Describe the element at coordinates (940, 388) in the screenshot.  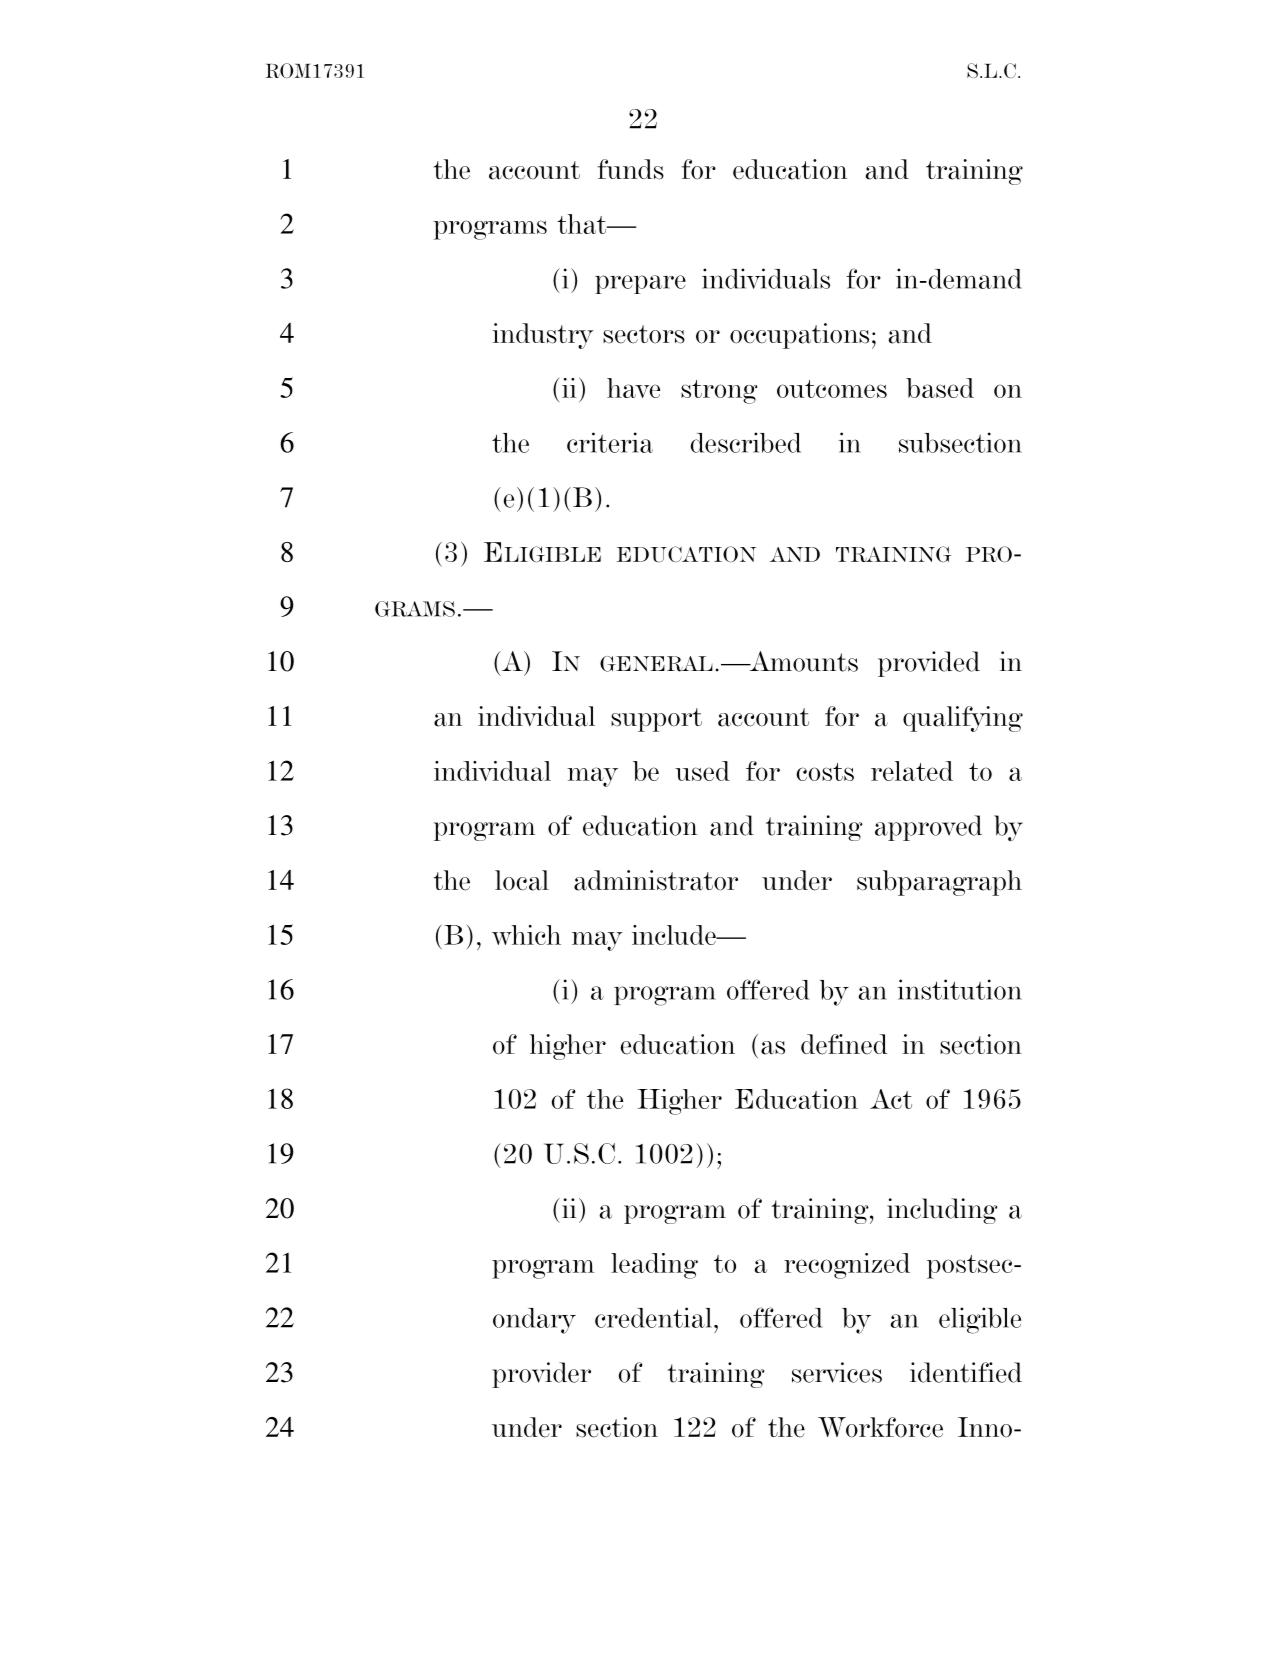
I see `based` at that location.
